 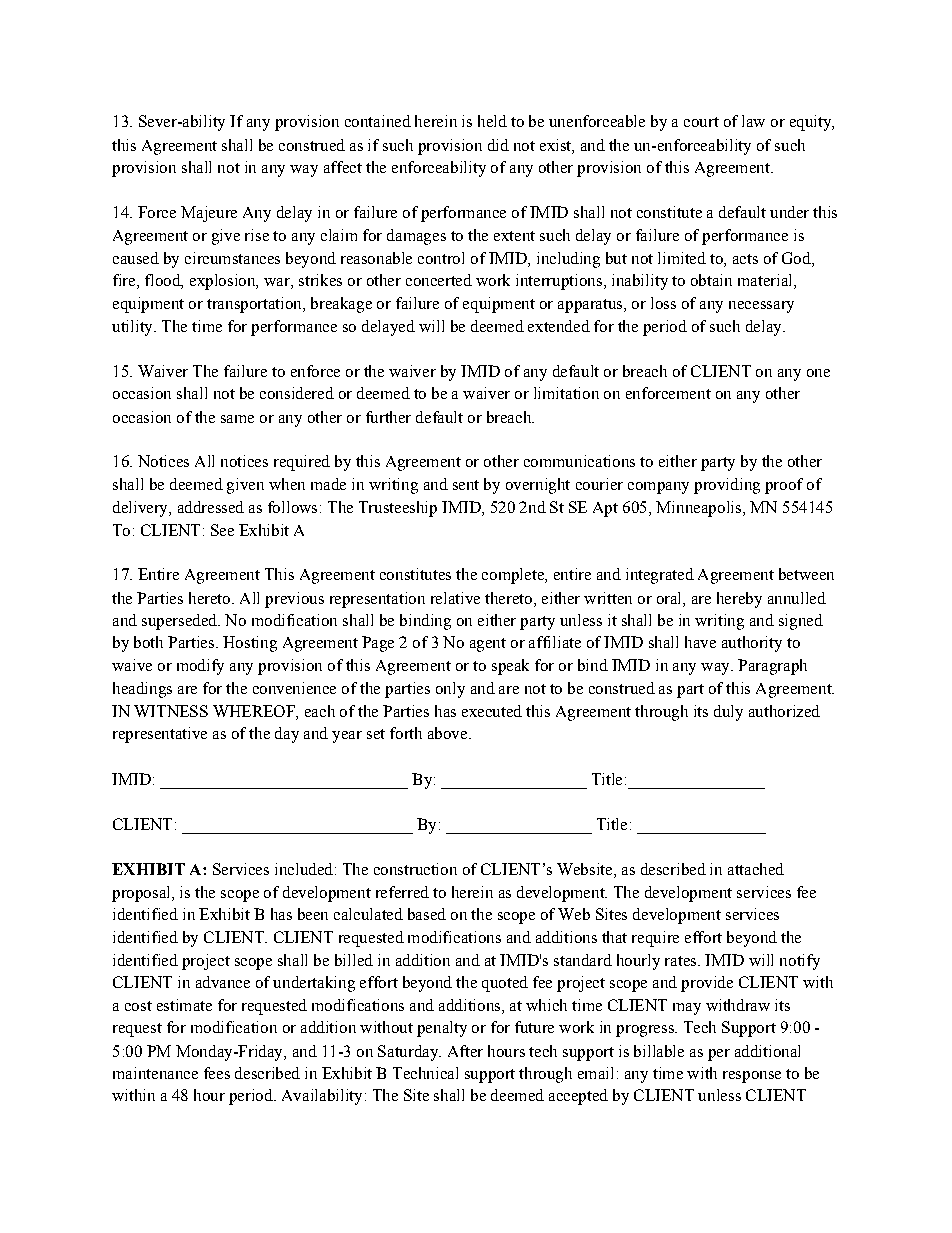 I want to click on same, so click(x=237, y=419).
